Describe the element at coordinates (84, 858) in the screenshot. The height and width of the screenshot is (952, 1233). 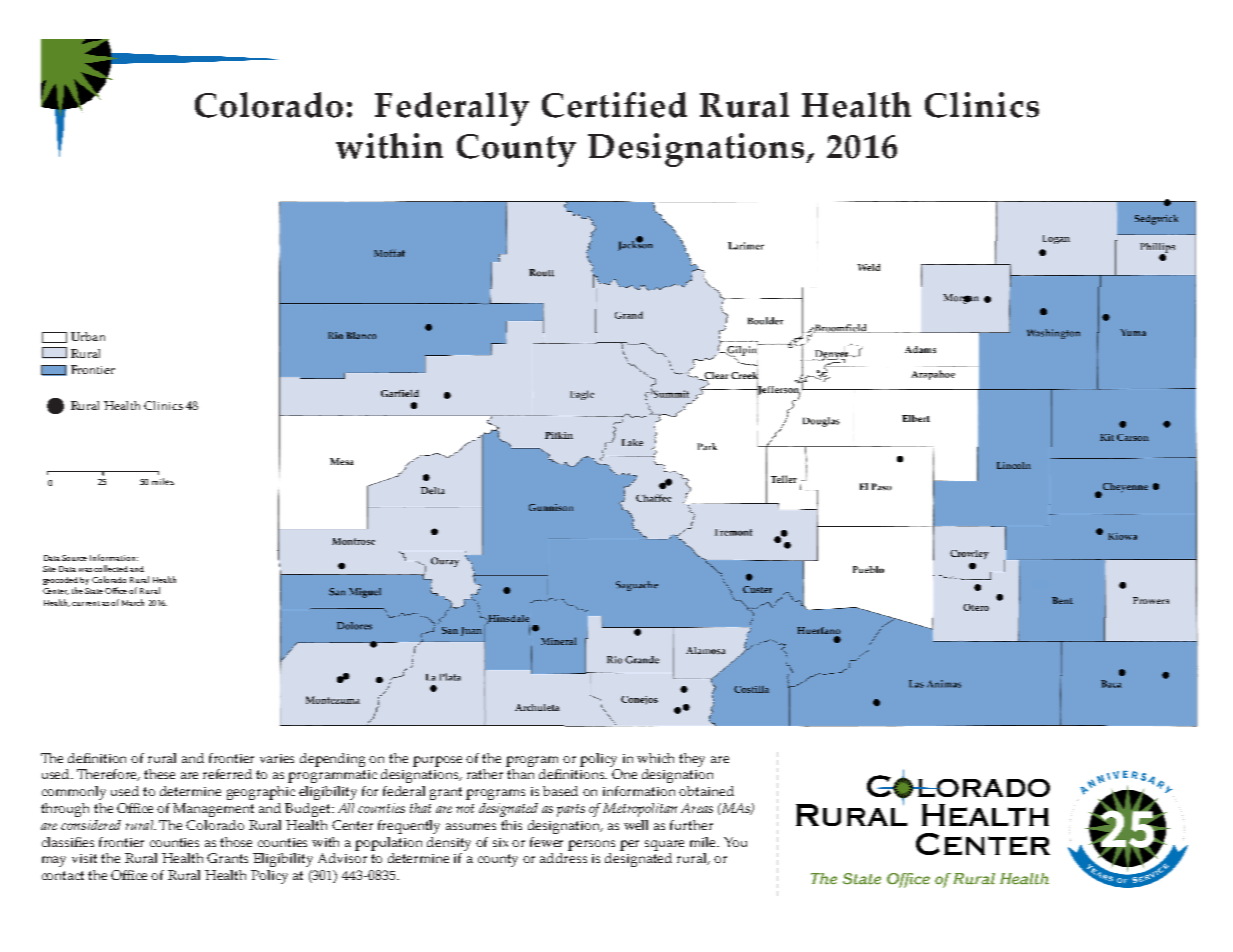
I see `visit` at that location.
